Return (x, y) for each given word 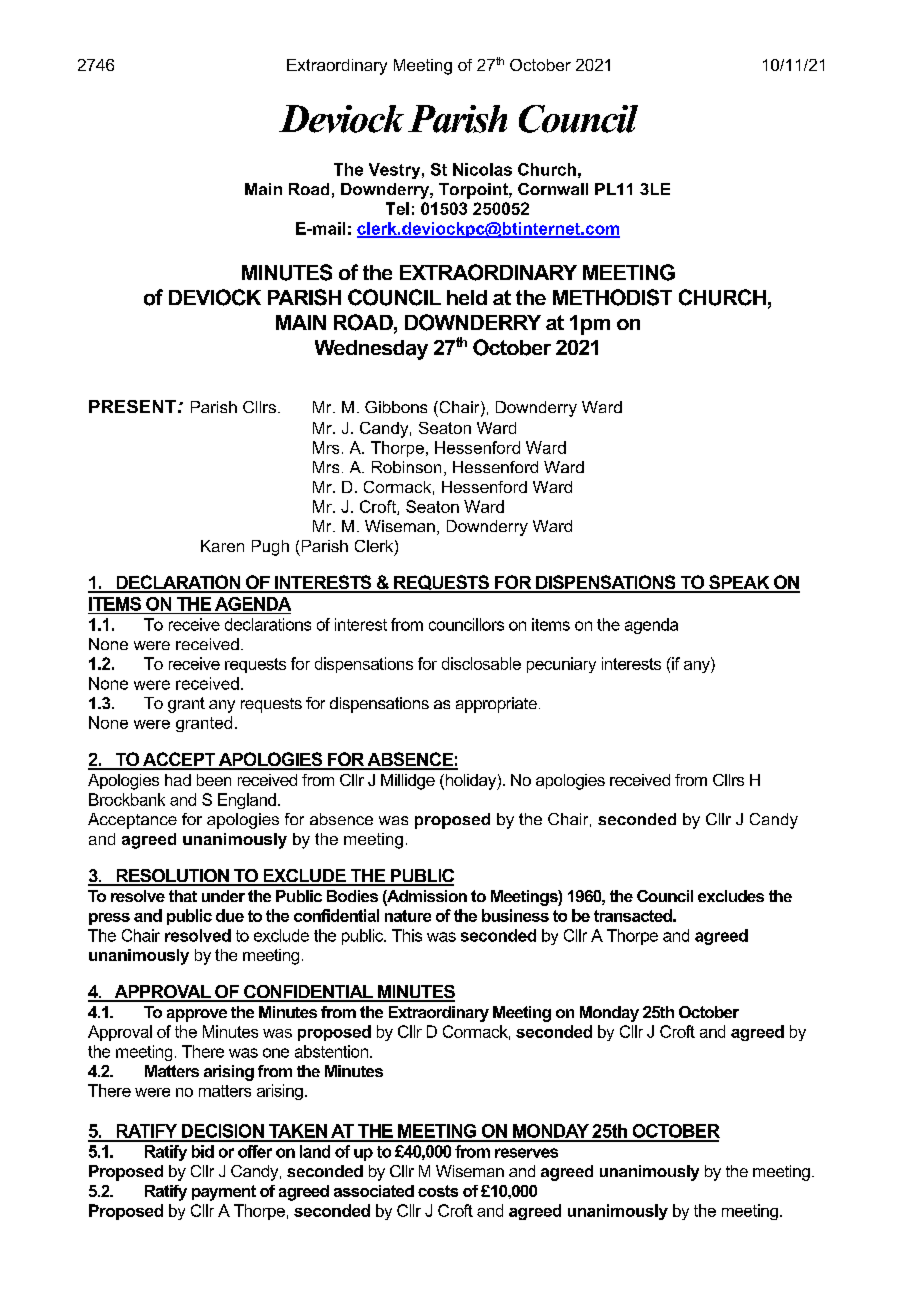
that (183, 896)
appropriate (496, 705)
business (515, 915)
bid (203, 1151)
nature (408, 916)
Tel (397, 208)
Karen (222, 546)
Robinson (406, 467)
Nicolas (482, 169)
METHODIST (612, 297)
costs (438, 1191)
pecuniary (561, 665)
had (178, 780)
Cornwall (553, 189)
